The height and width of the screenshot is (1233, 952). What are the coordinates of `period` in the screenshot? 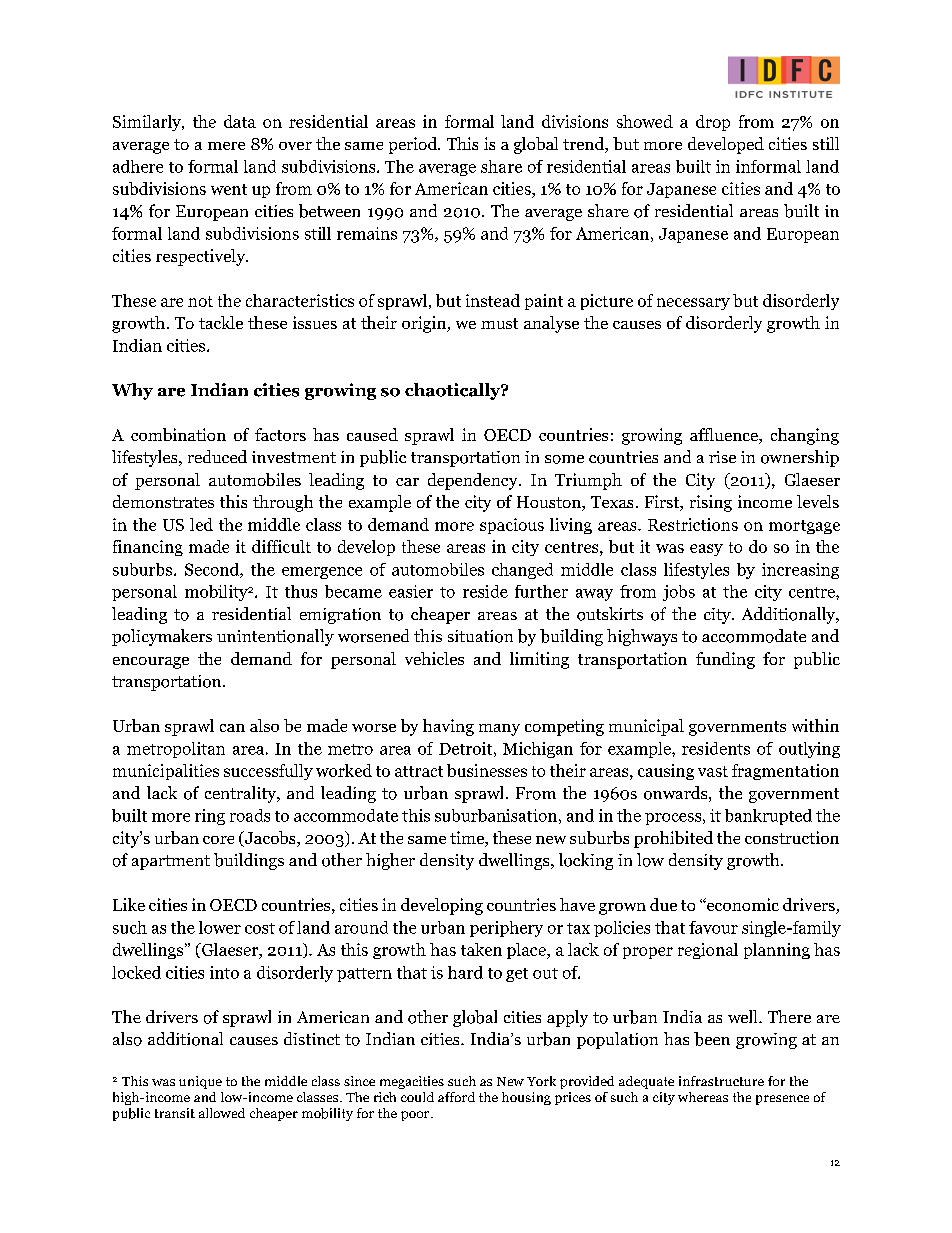 It's located at (414, 145).
